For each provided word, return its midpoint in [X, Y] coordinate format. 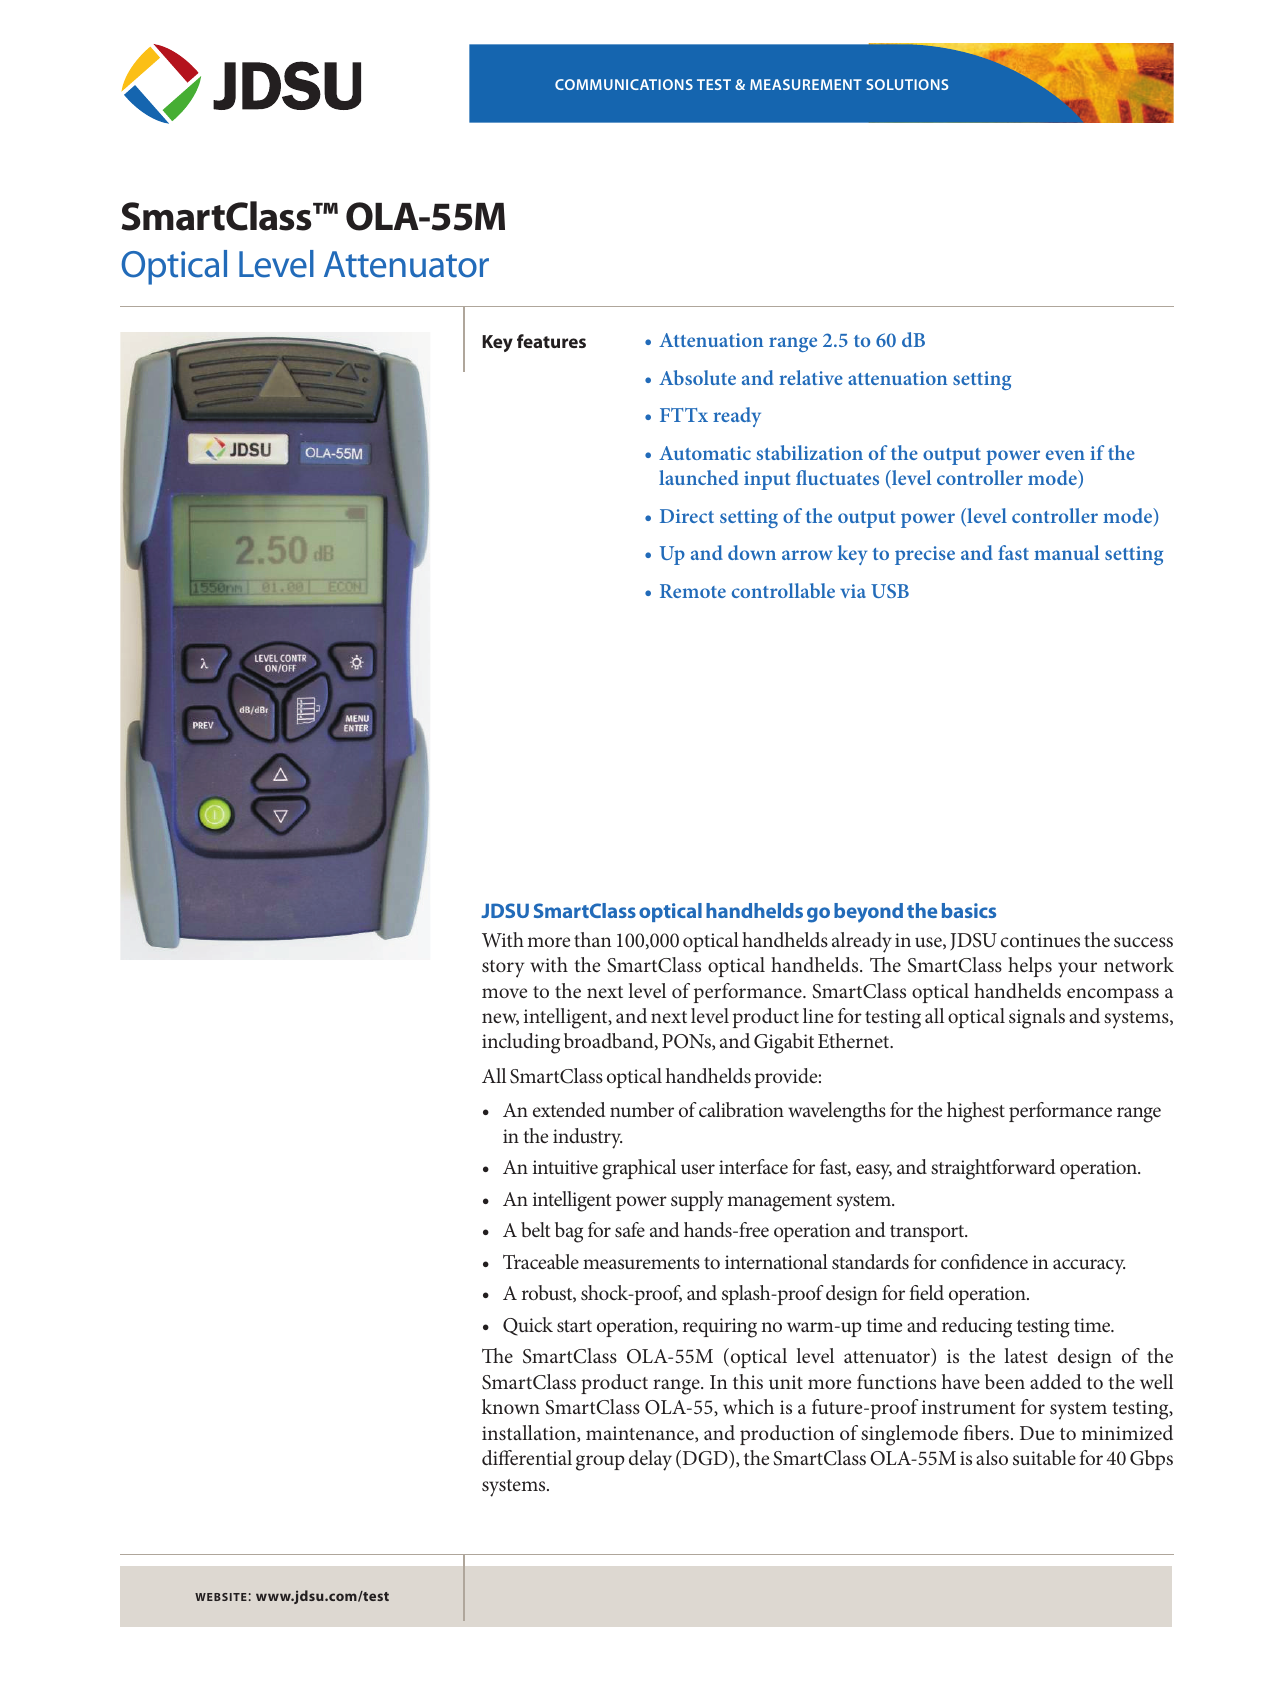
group [600, 1463]
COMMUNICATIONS [624, 84]
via [853, 591]
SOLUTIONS [907, 84]
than [592, 939]
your [1077, 970]
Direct [687, 516]
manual [1066, 552]
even [1065, 455]
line [818, 1015]
